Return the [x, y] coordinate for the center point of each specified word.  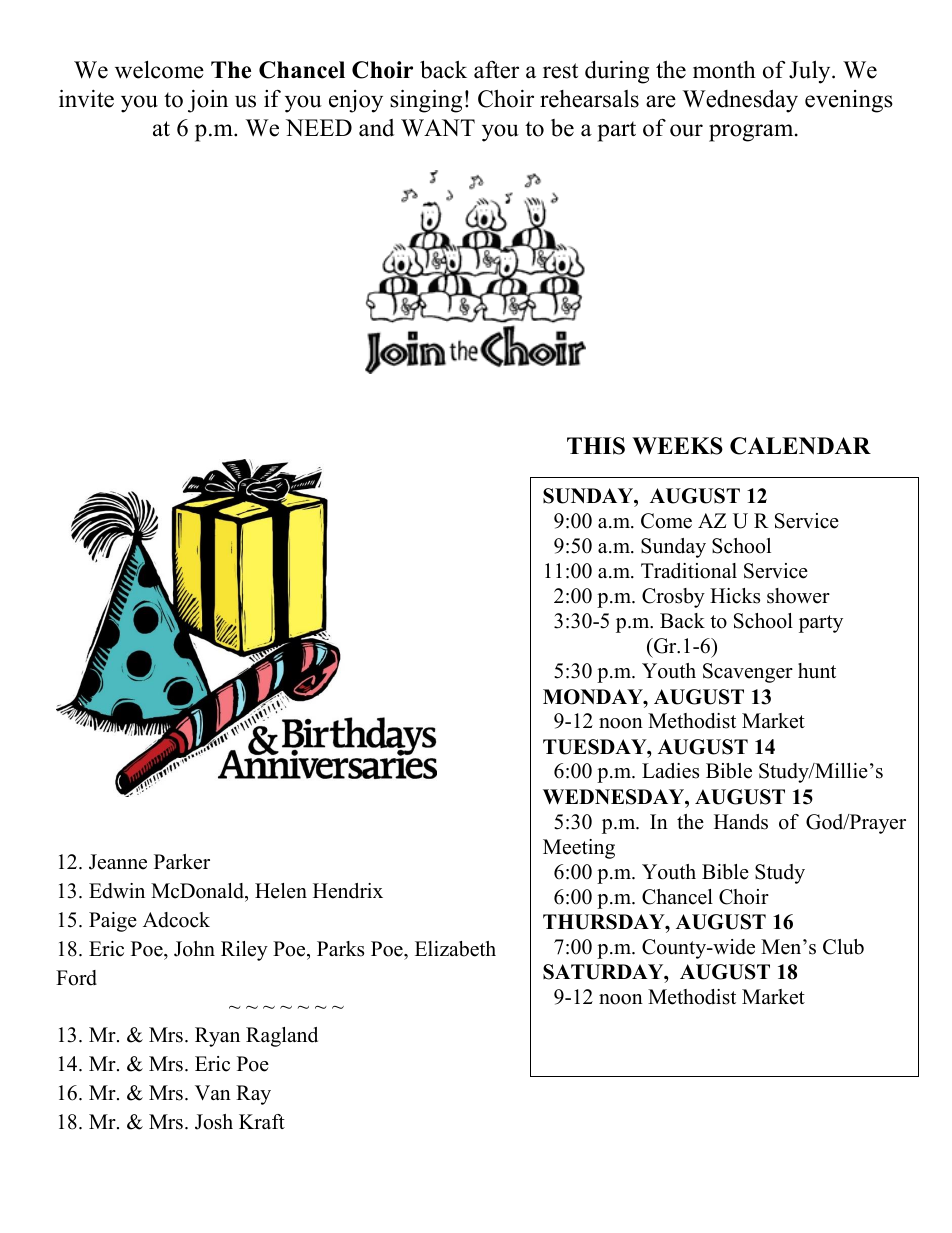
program [752, 133]
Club [843, 947]
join [208, 101]
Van [213, 1092]
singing [426, 101]
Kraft [262, 1121]
